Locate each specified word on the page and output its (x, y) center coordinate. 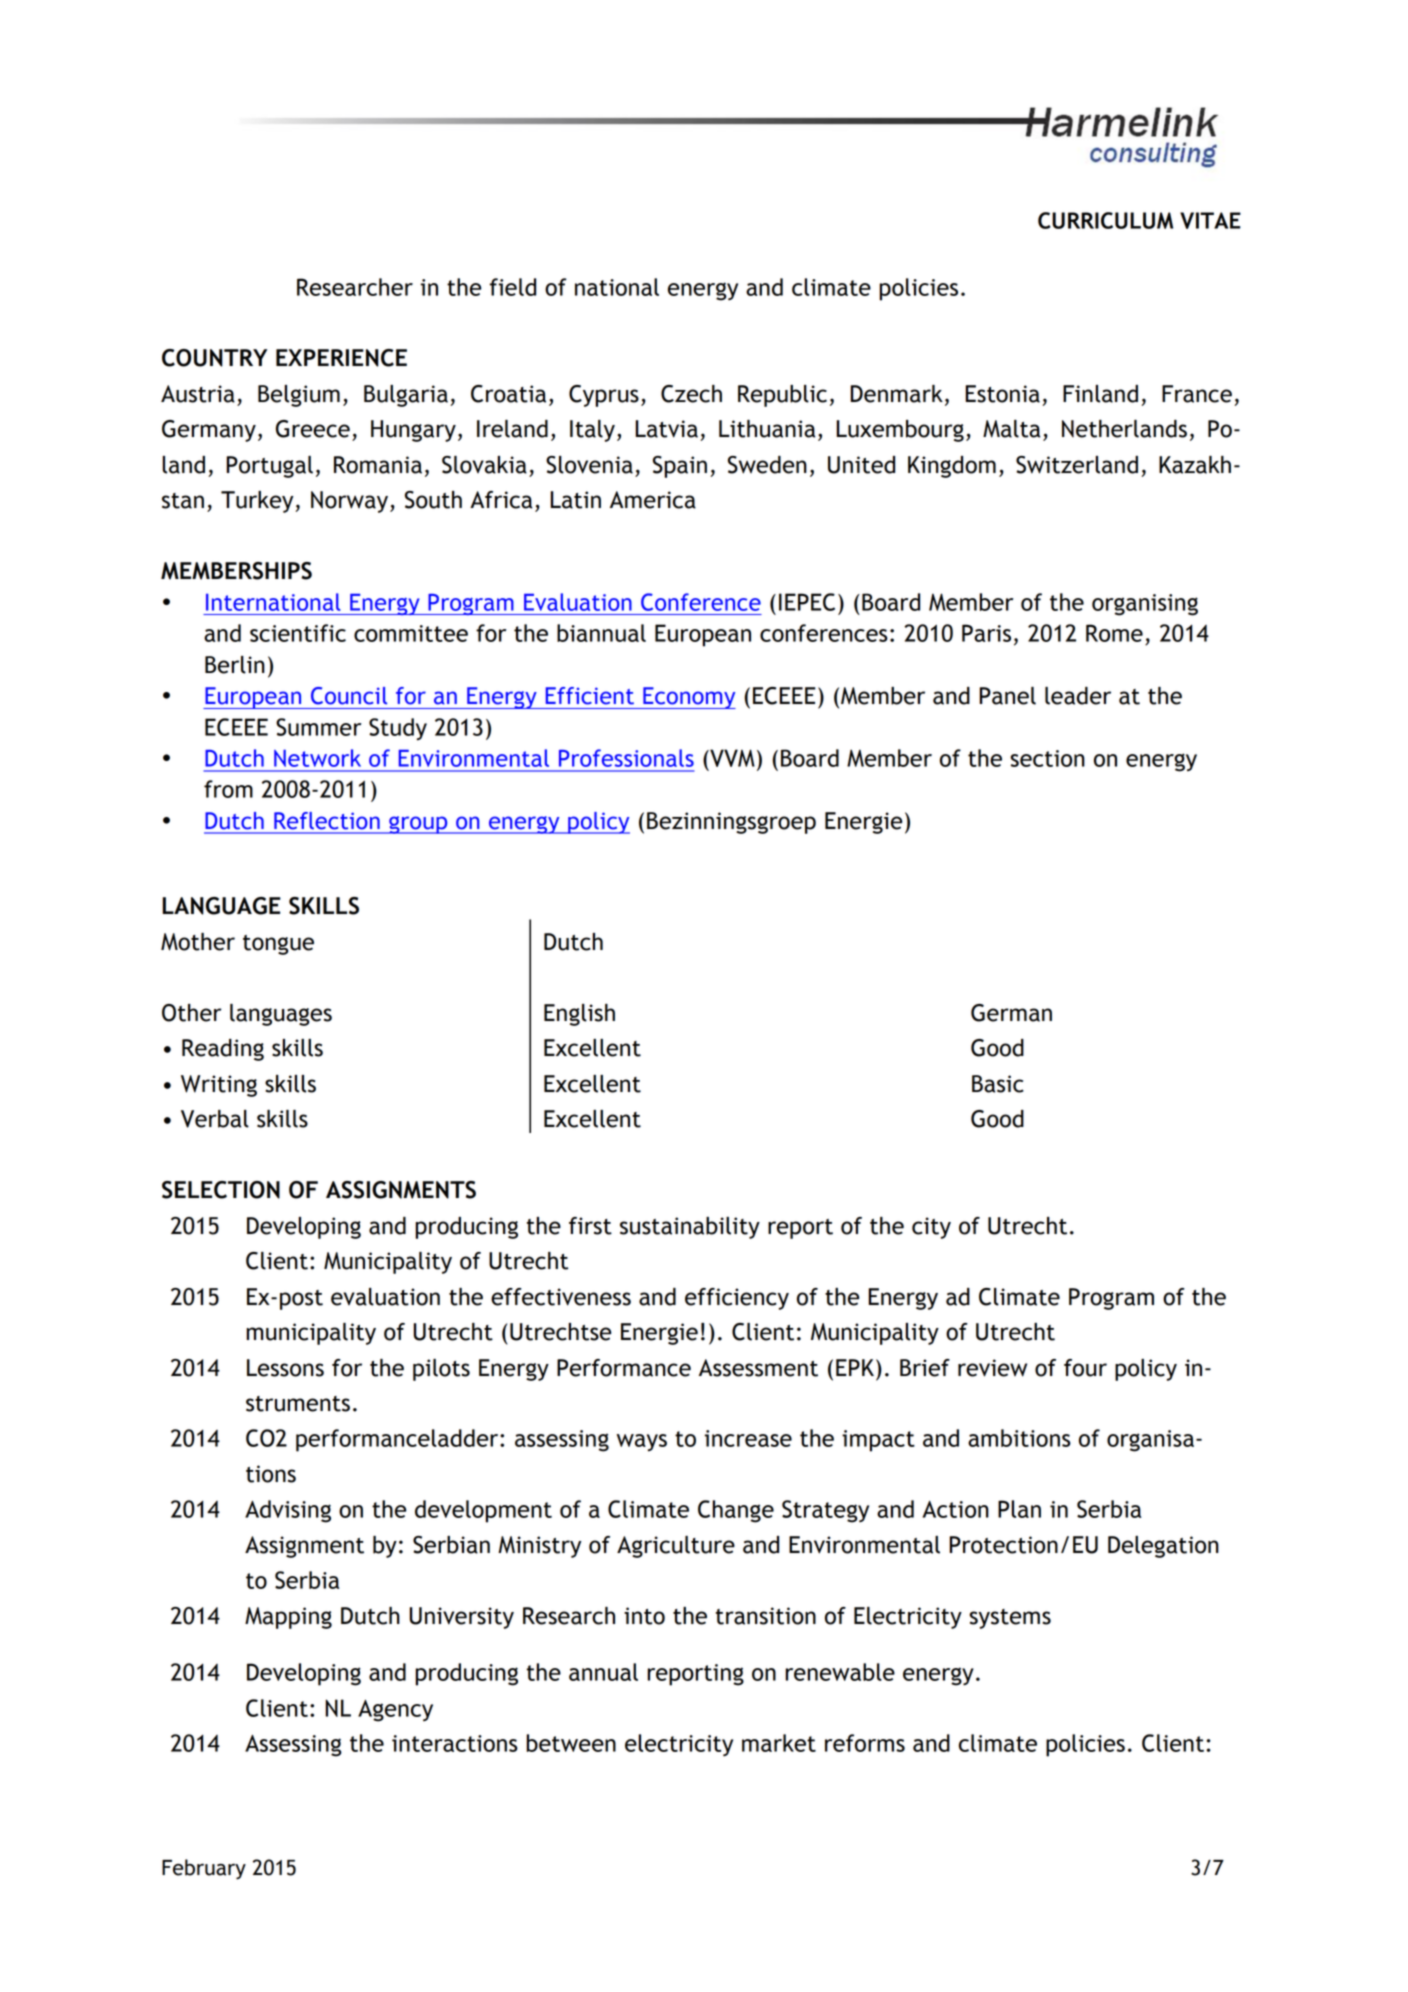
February (204, 1869)
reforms (865, 1743)
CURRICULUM (1105, 220)
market (779, 1743)
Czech (691, 394)
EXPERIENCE (341, 358)
